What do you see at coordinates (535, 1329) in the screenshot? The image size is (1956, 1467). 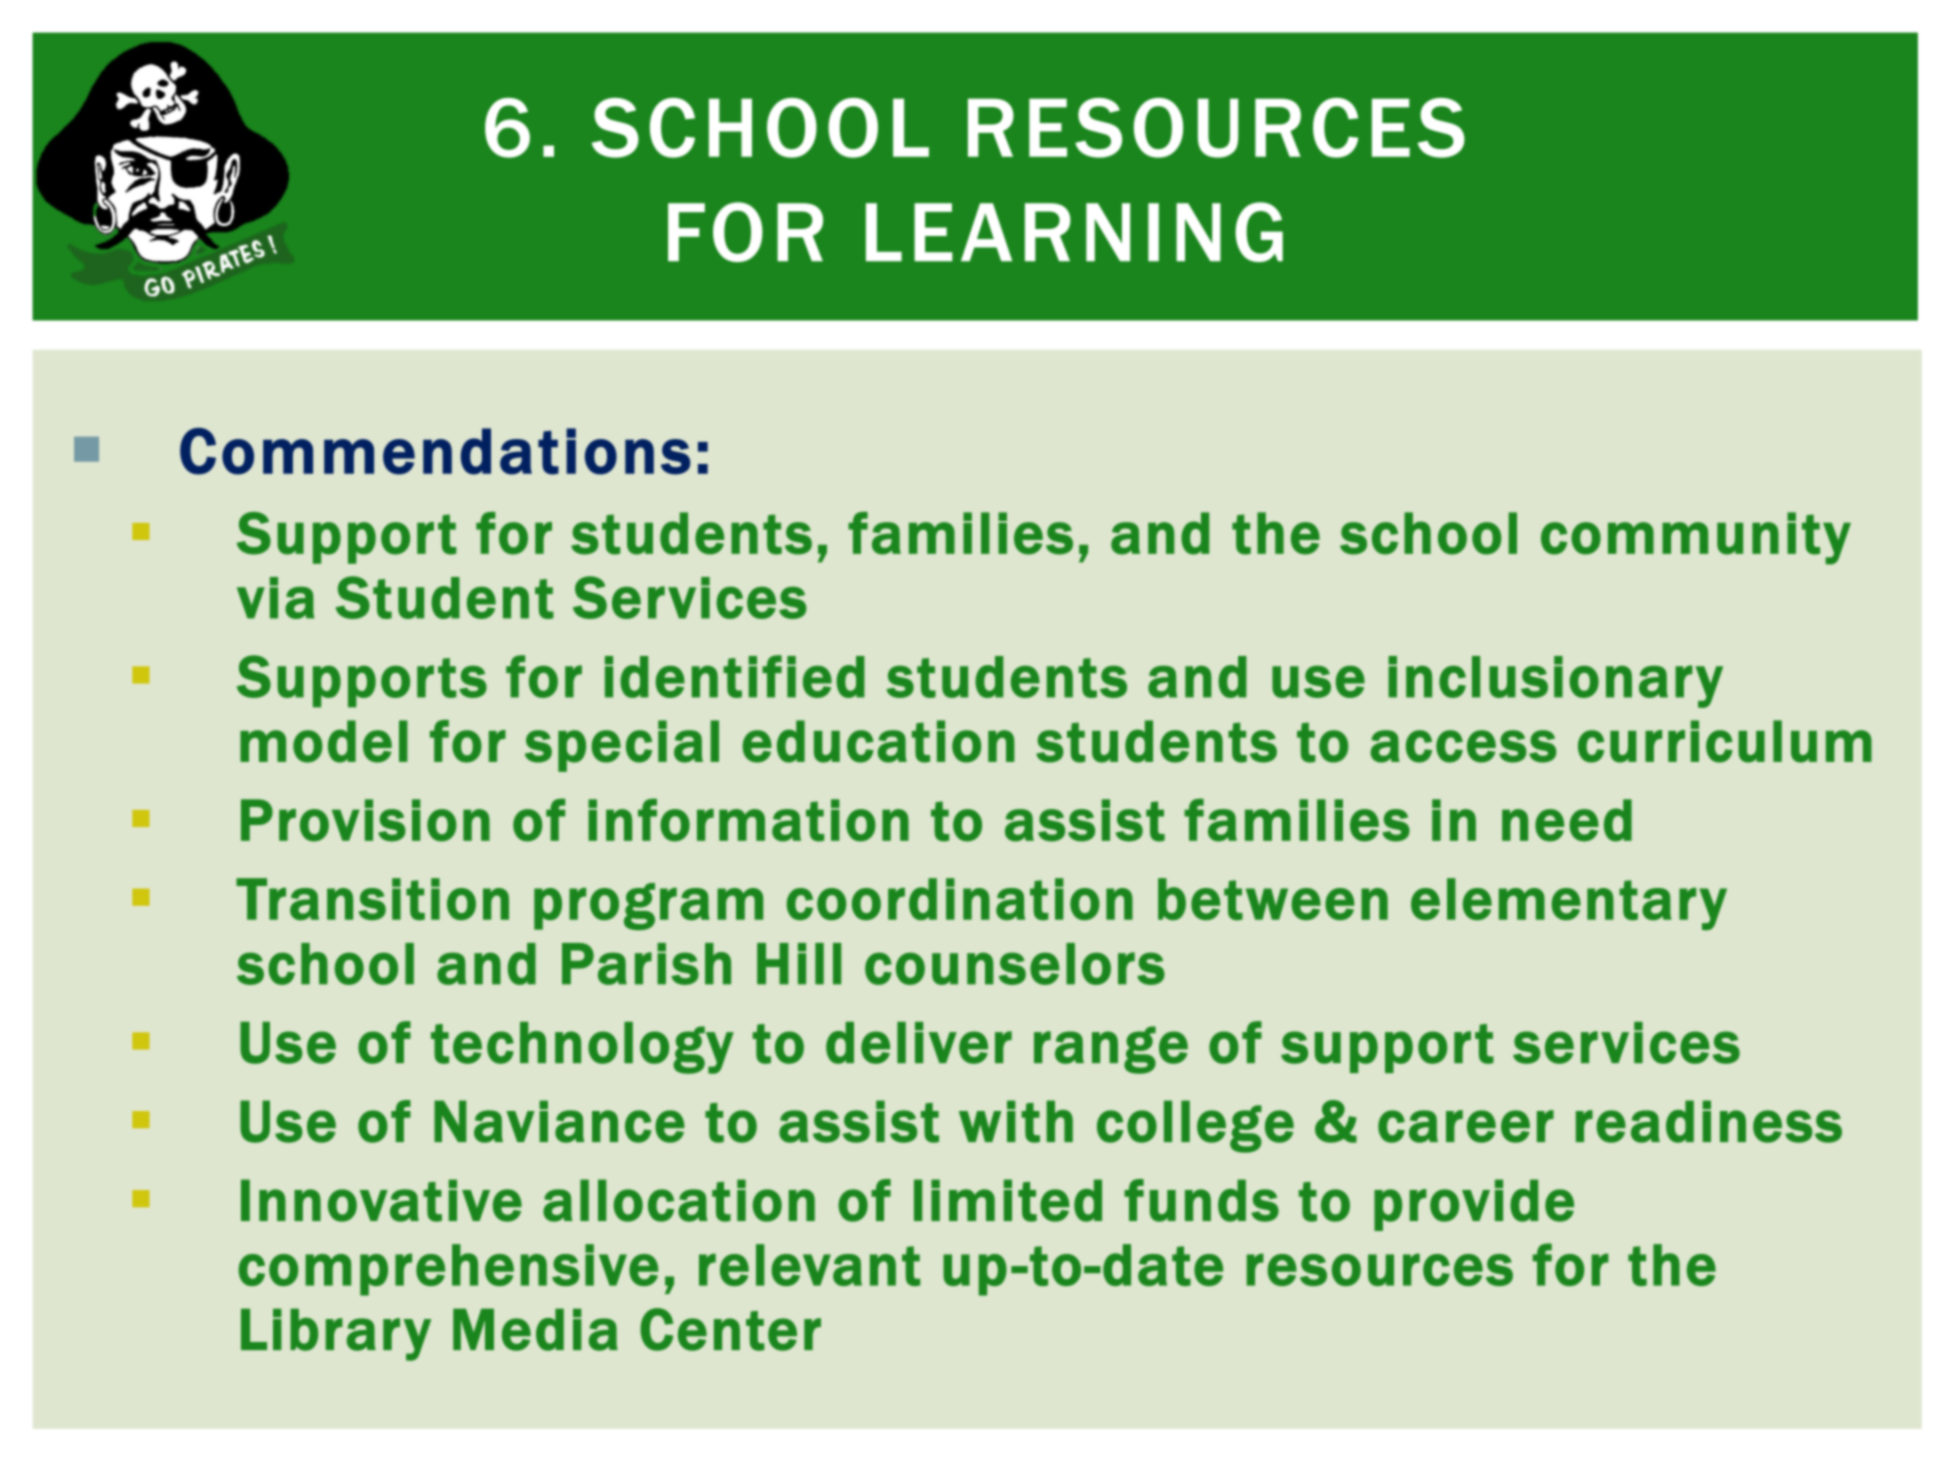 I see `Media` at bounding box center [535, 1329].
